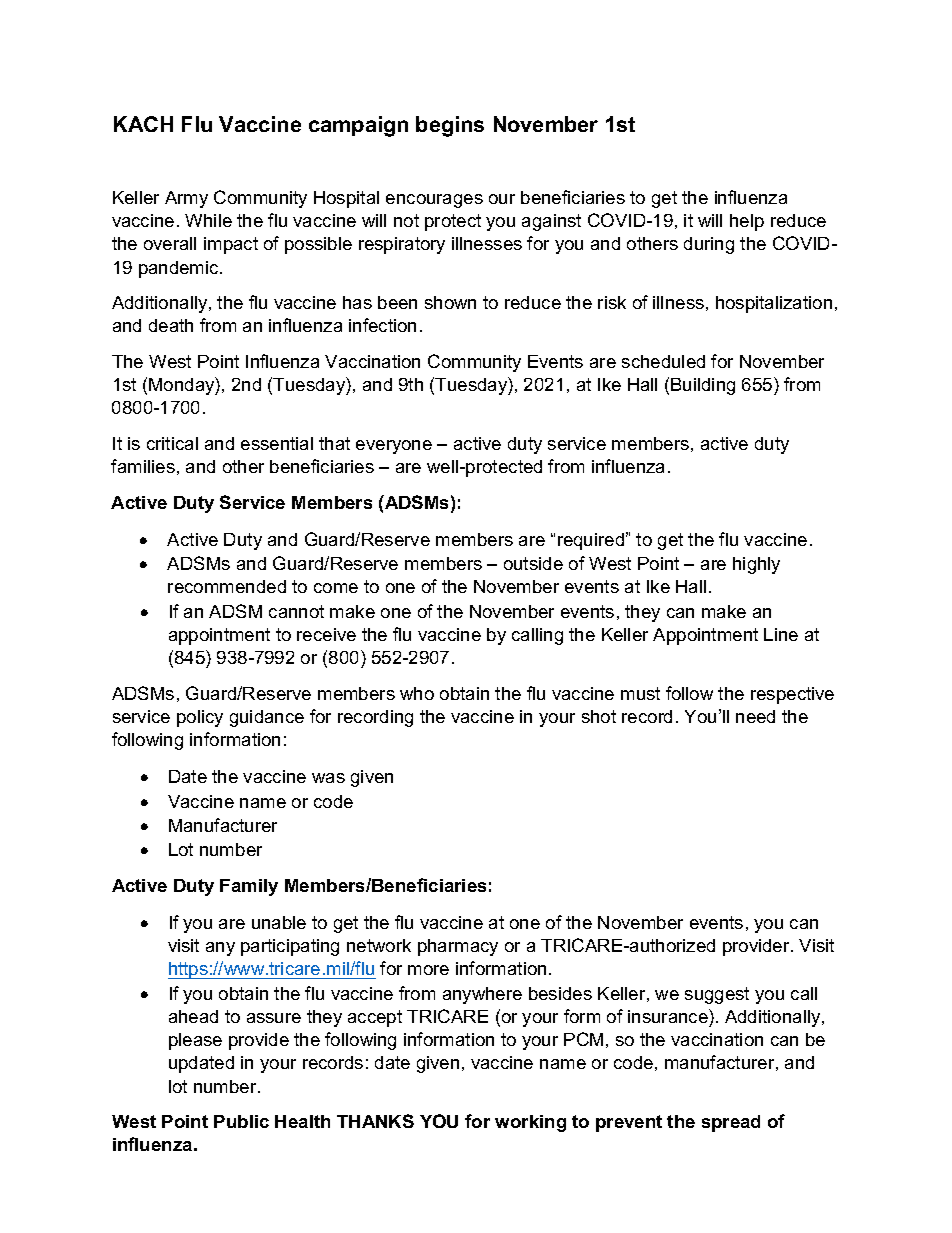  I want to click on help, so click(747, 222).
